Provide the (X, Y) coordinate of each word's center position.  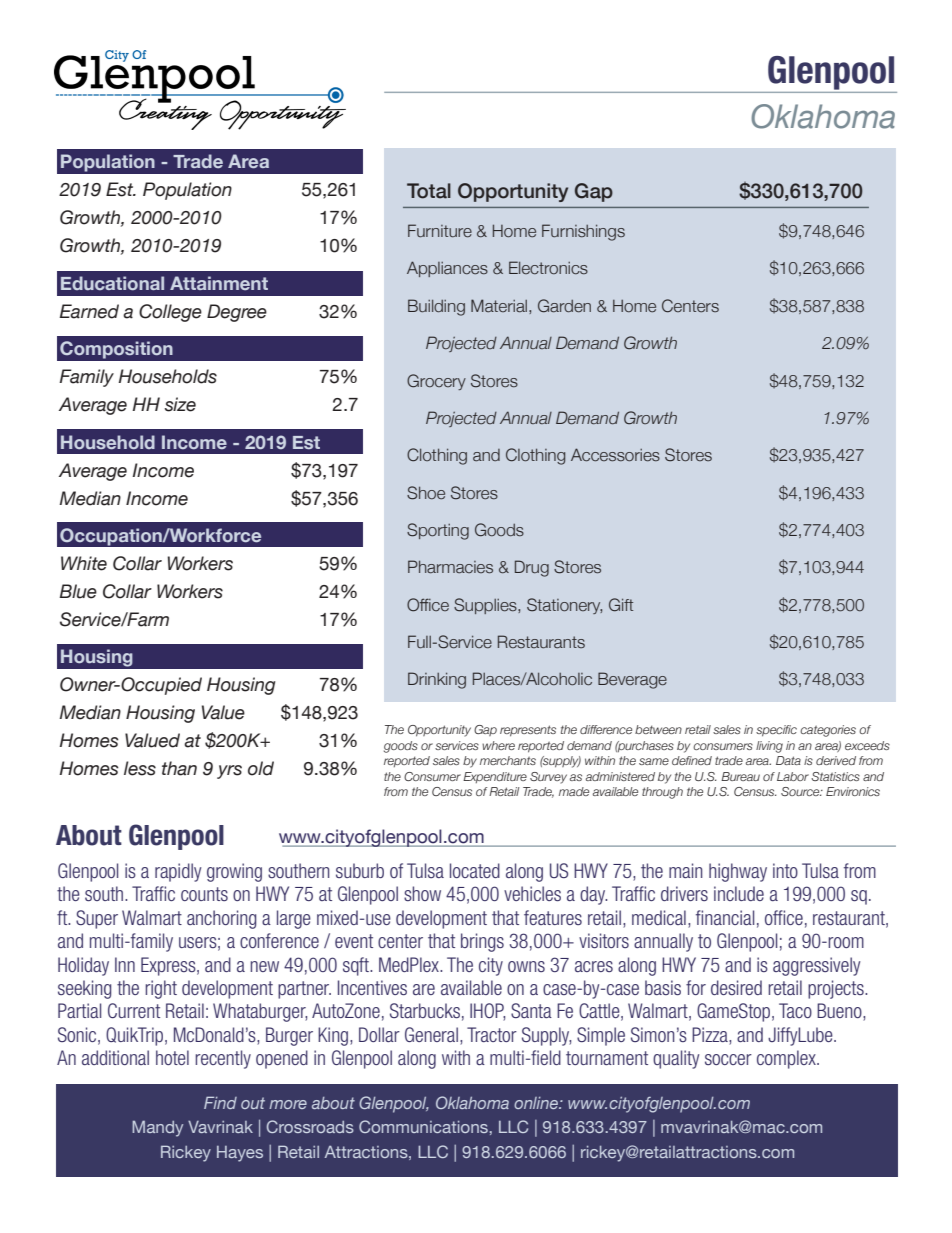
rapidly (178, 872)
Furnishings (583, 232)
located (475, 870)
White (84, 563)
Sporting (438, 531)
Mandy (157, 1128)
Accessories (615, 455)
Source (801, 791)
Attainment (219, 283)
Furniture (440, 231)
